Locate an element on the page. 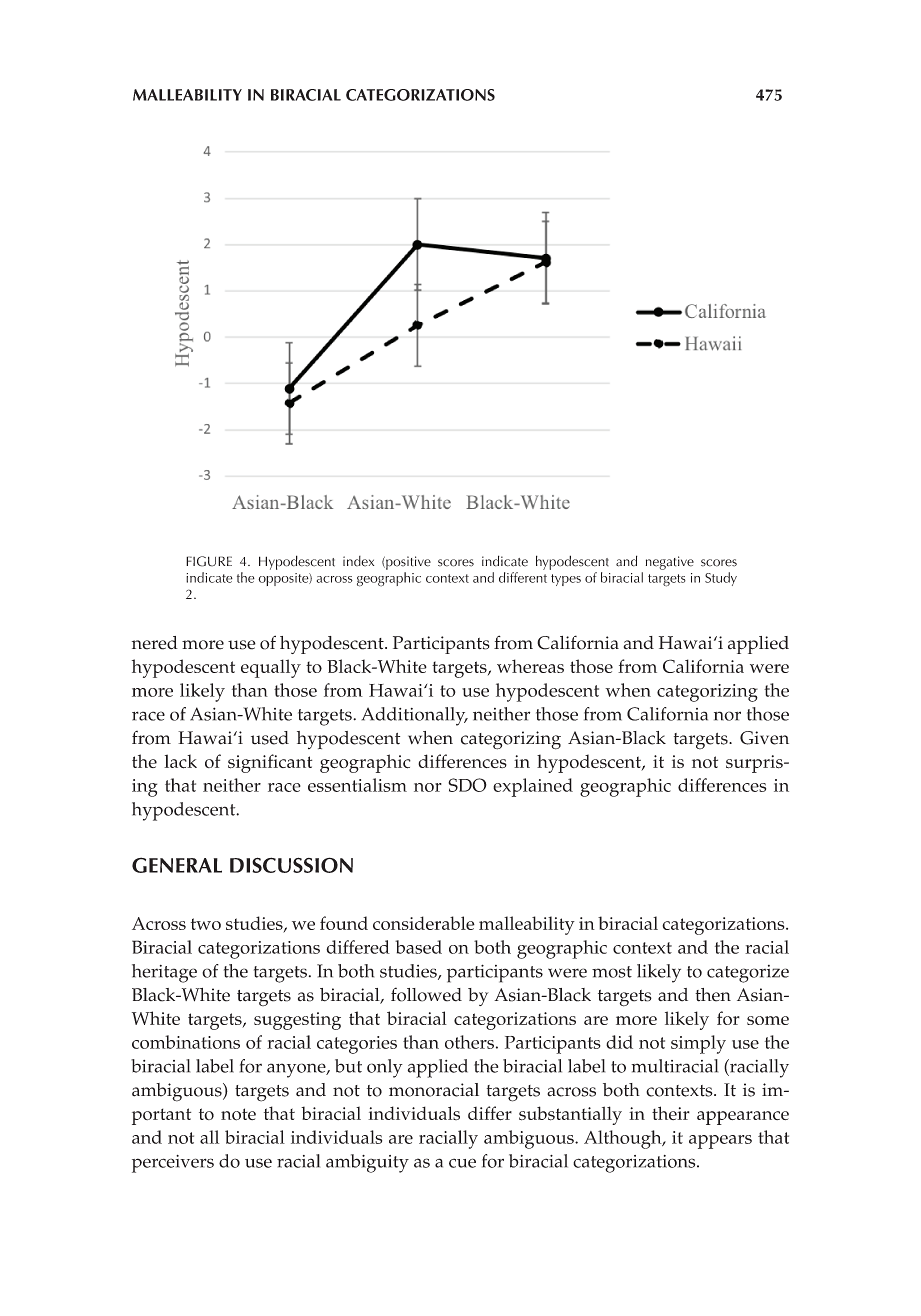 This document has width=921, height=1316. DISCUSSION is located at coordinates (291, 865).
